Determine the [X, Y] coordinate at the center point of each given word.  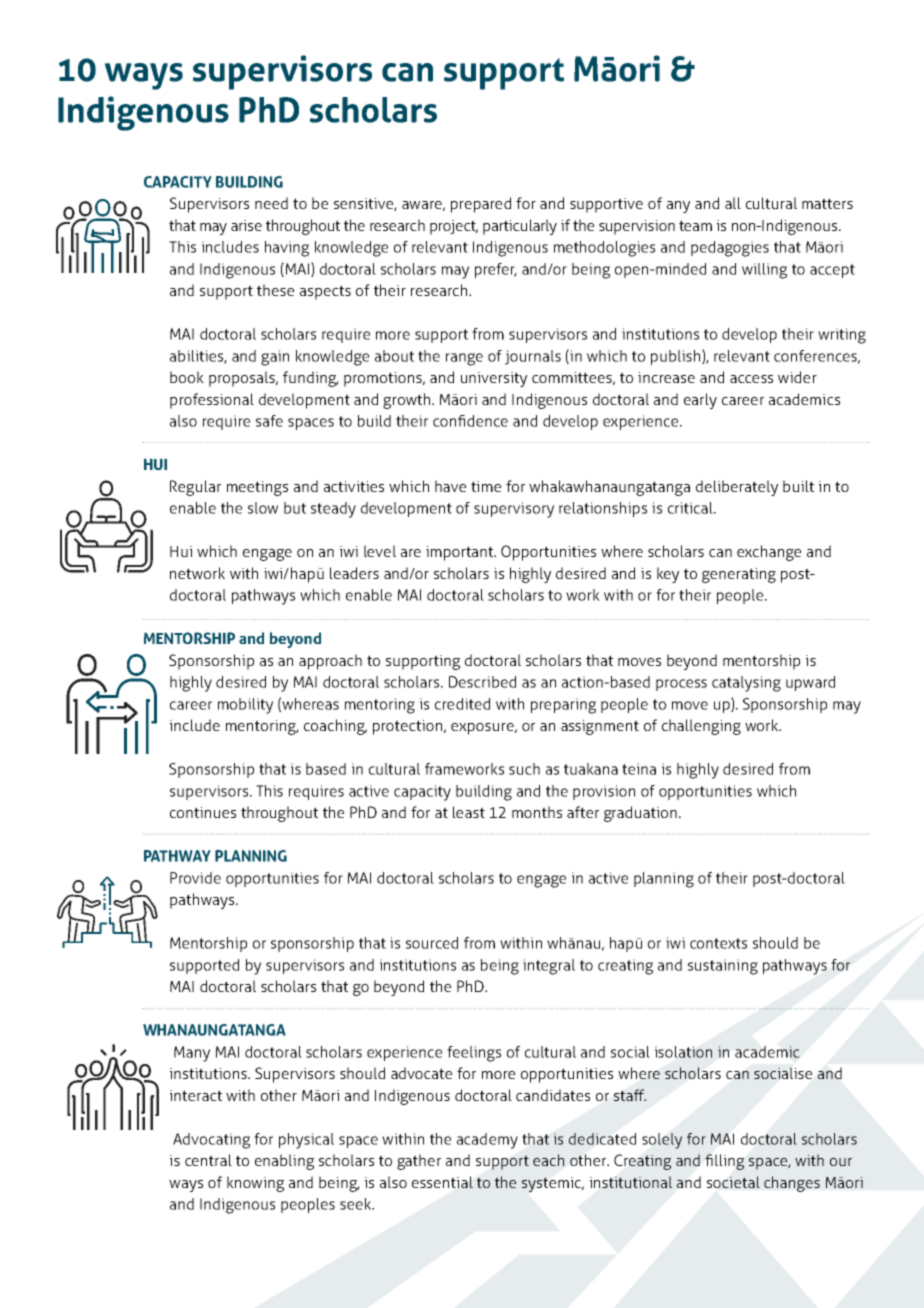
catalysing [746, 684]
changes [792, 1184]
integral [549, 967]
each [548, 1160]
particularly [520, 227]
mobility [245, 706]
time [486, 486]
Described [482, 682]
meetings [257, 488]
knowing [255, 1184]
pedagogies [730, 249]
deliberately [737, 488]
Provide [195, 878]
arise [246, 225]
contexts [718, 943]
